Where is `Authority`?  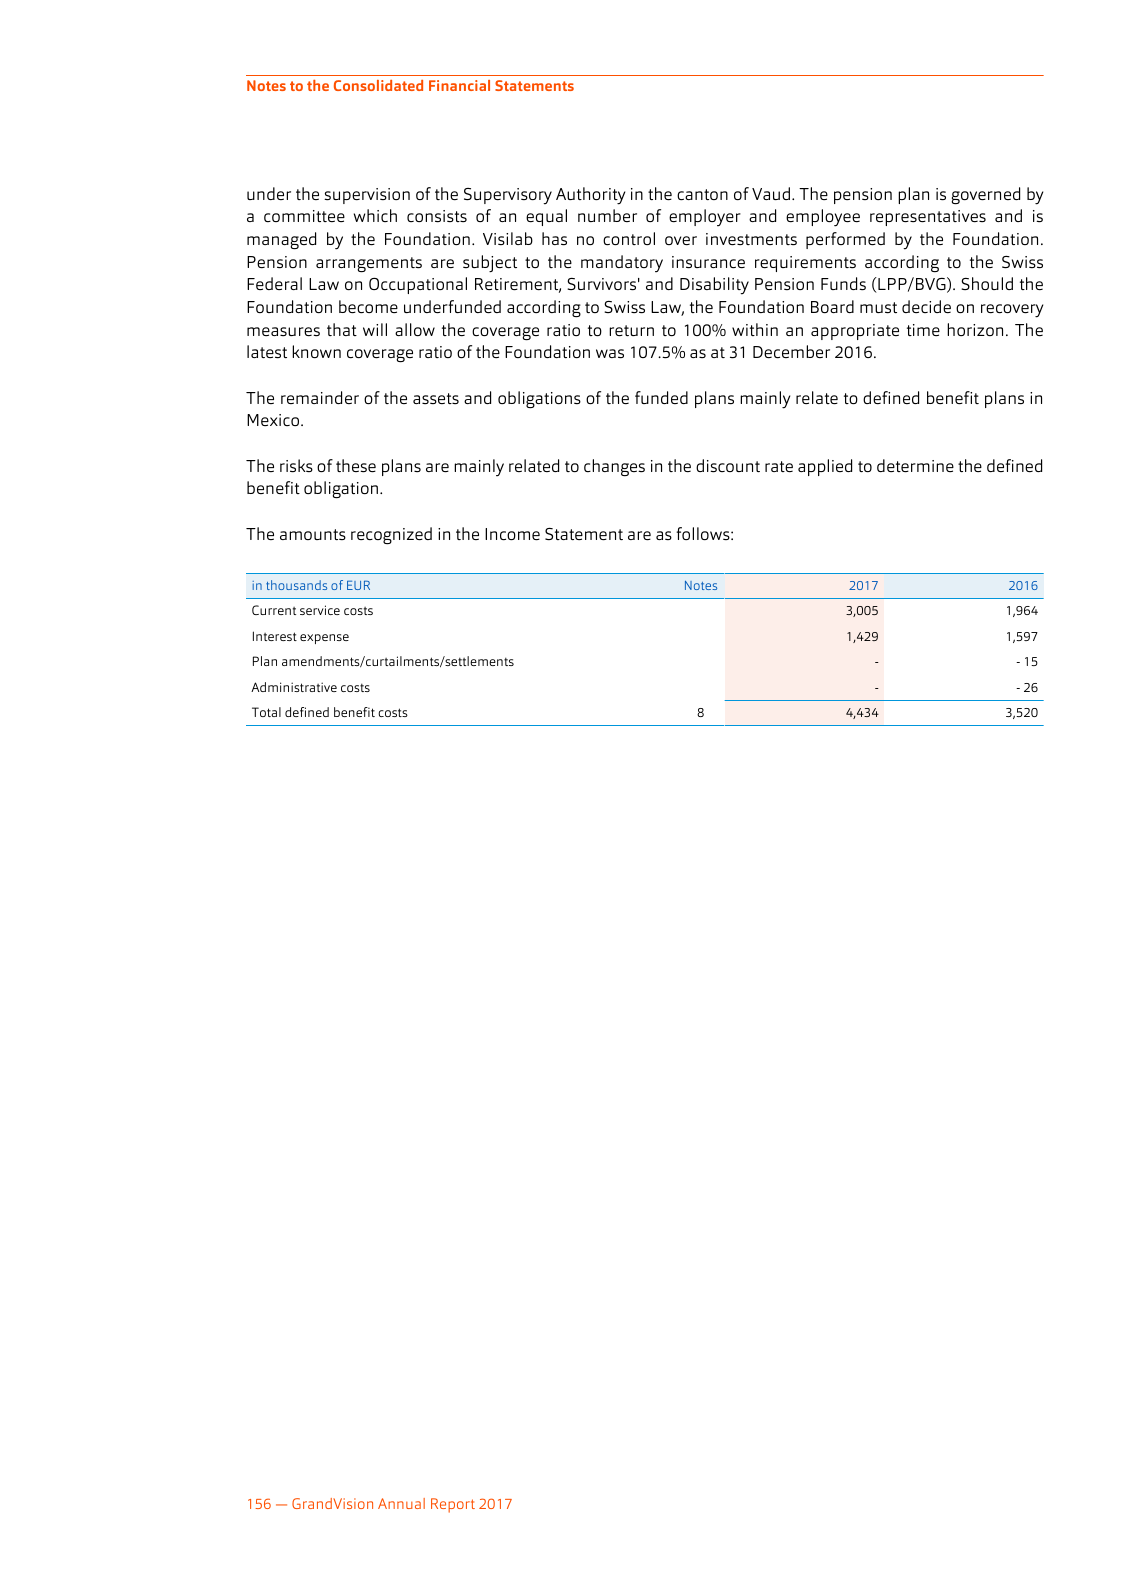
Authority is located at coordinates (590, 196).
